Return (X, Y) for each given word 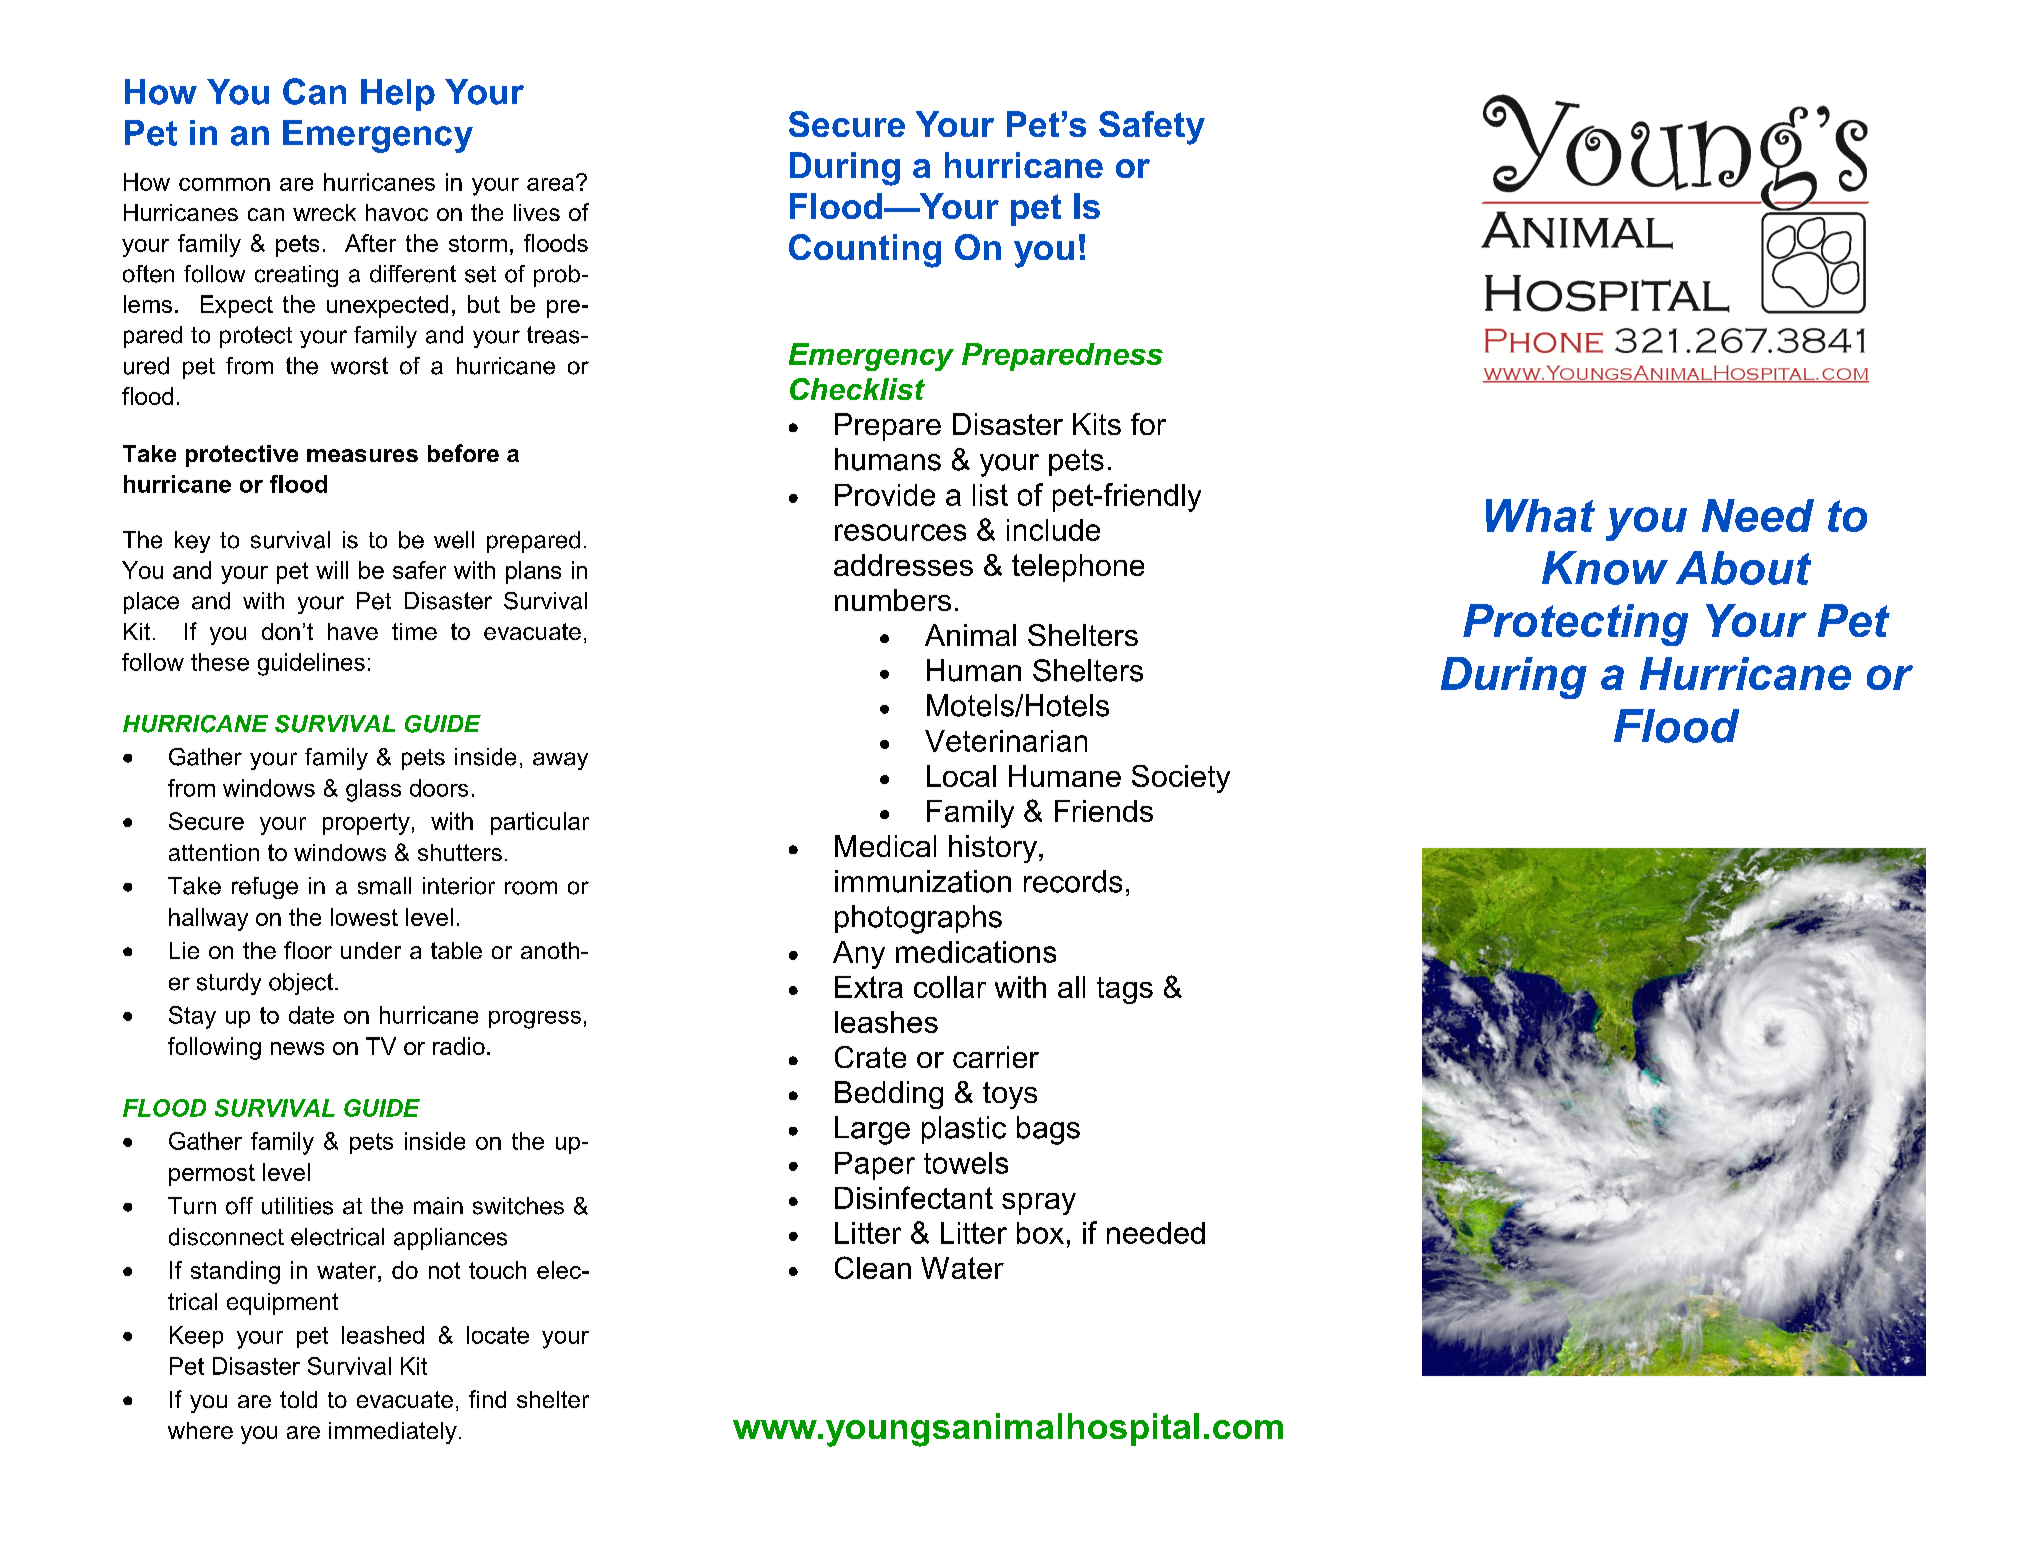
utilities (297, 1206)
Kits (1097, 424)
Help (398, 95)
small (384, 886)
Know (1605, 568)
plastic (964, 1130)
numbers (893, 600)
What (1540, 515)
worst (359, 366)
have (353, 631)
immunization (923, 881)
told (298, 1399)
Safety (1152, 128)
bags (1048, 1130)
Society (1181, 779)
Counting (865, 251)
